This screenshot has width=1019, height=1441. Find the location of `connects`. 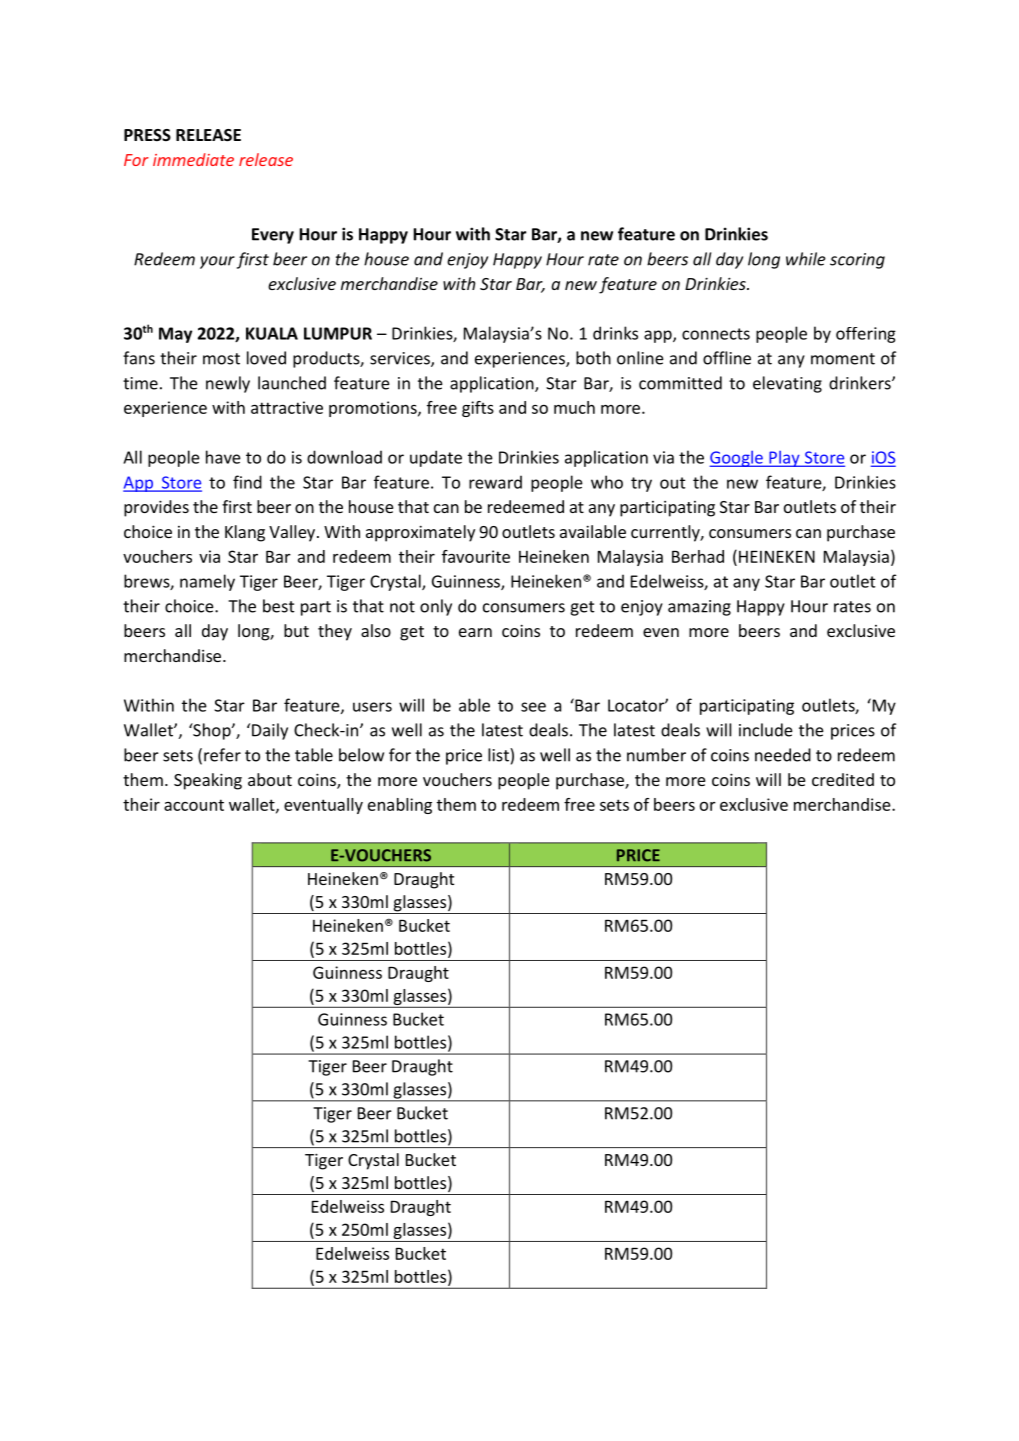

connects is located at coordinates (716, 334).
